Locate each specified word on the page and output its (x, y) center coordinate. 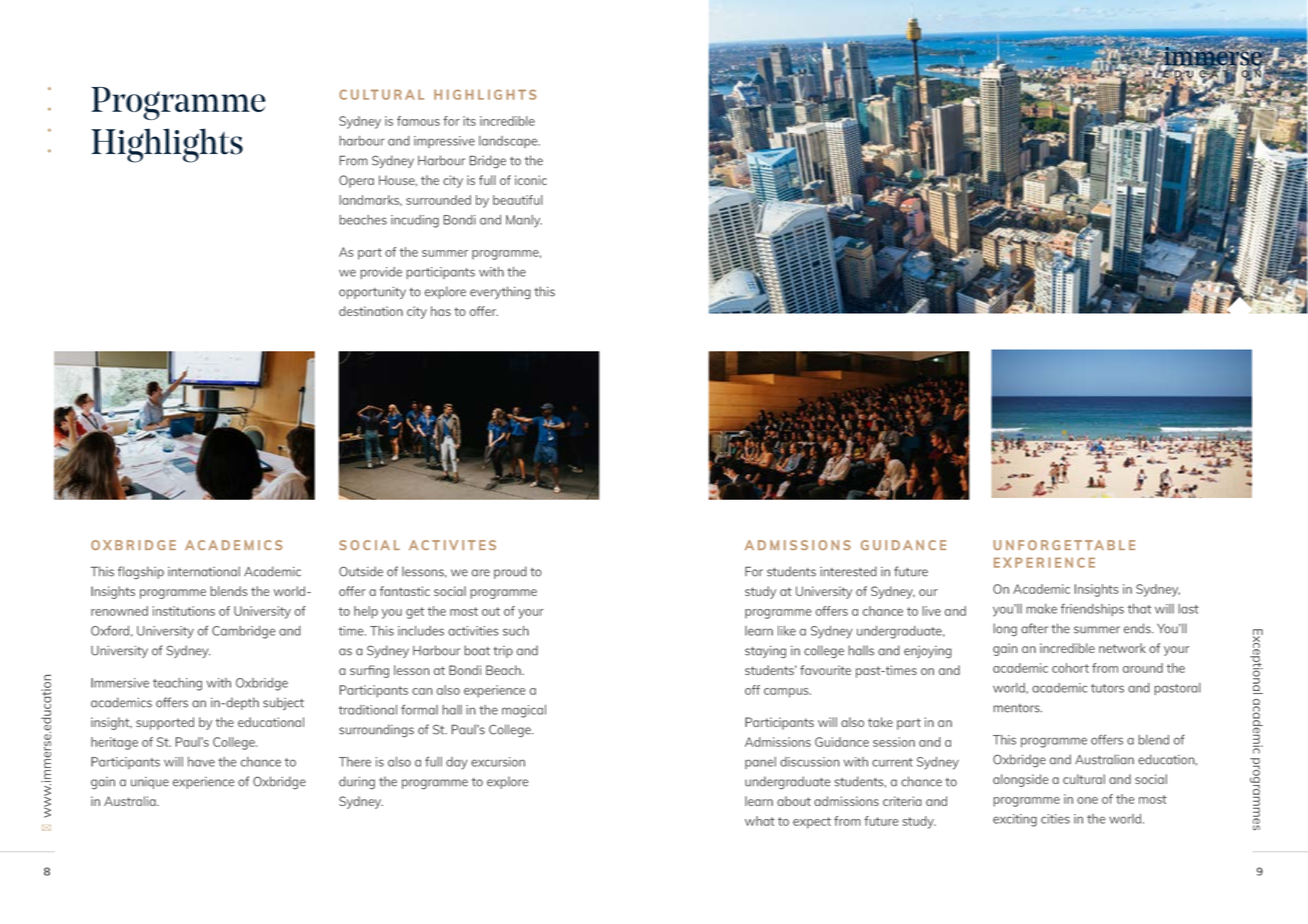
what (760, 821)
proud (510, 572)
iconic (531, 180)
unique (150, 783)
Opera (356, 181)
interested (848, 571)
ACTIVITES (452, 545)
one (1087, 800)
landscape (509, 142)
